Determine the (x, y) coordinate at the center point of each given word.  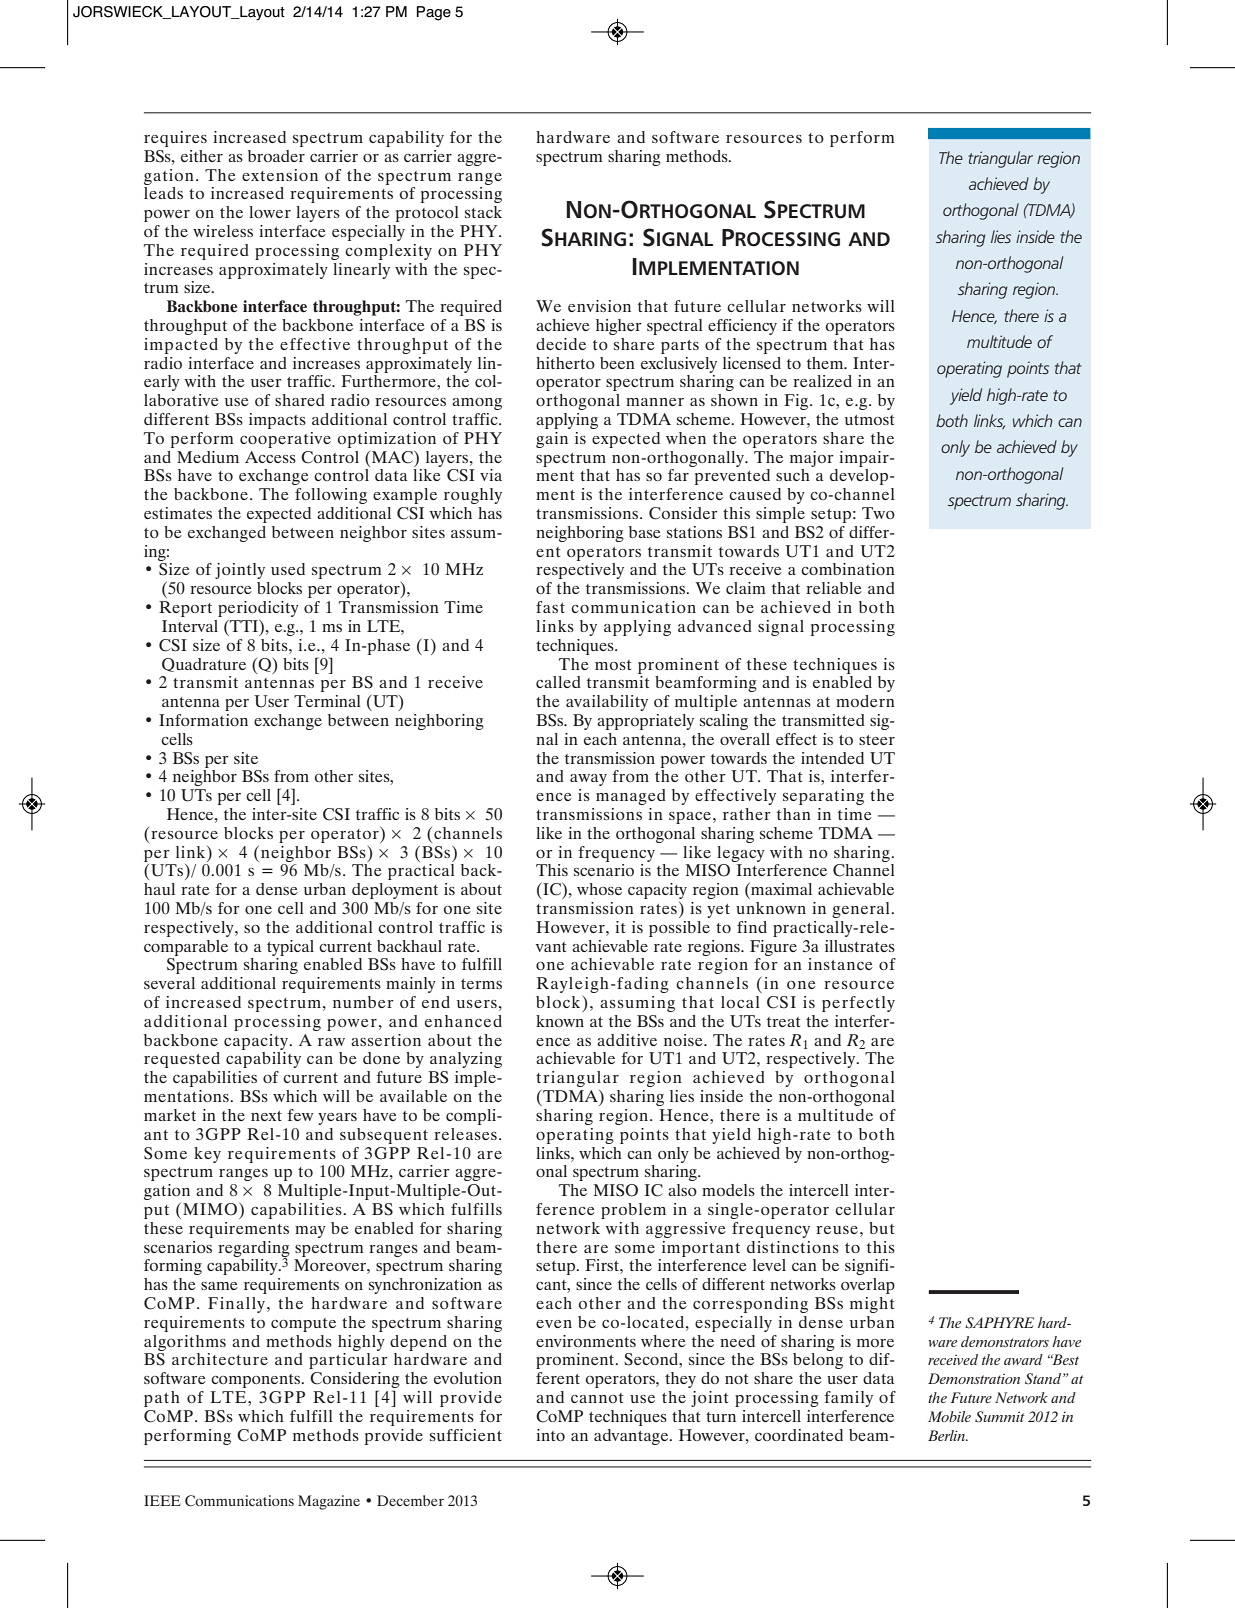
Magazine (329, 1502)
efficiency (742, 327)
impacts (277, 421)
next (266, 1116)
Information (203, 720)
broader (276, 156)
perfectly (858, 1004)
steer (877, 740)
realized (822, 381)
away (588, 780)
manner (655, 402)
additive (627, 1040)
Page (434, 13)
